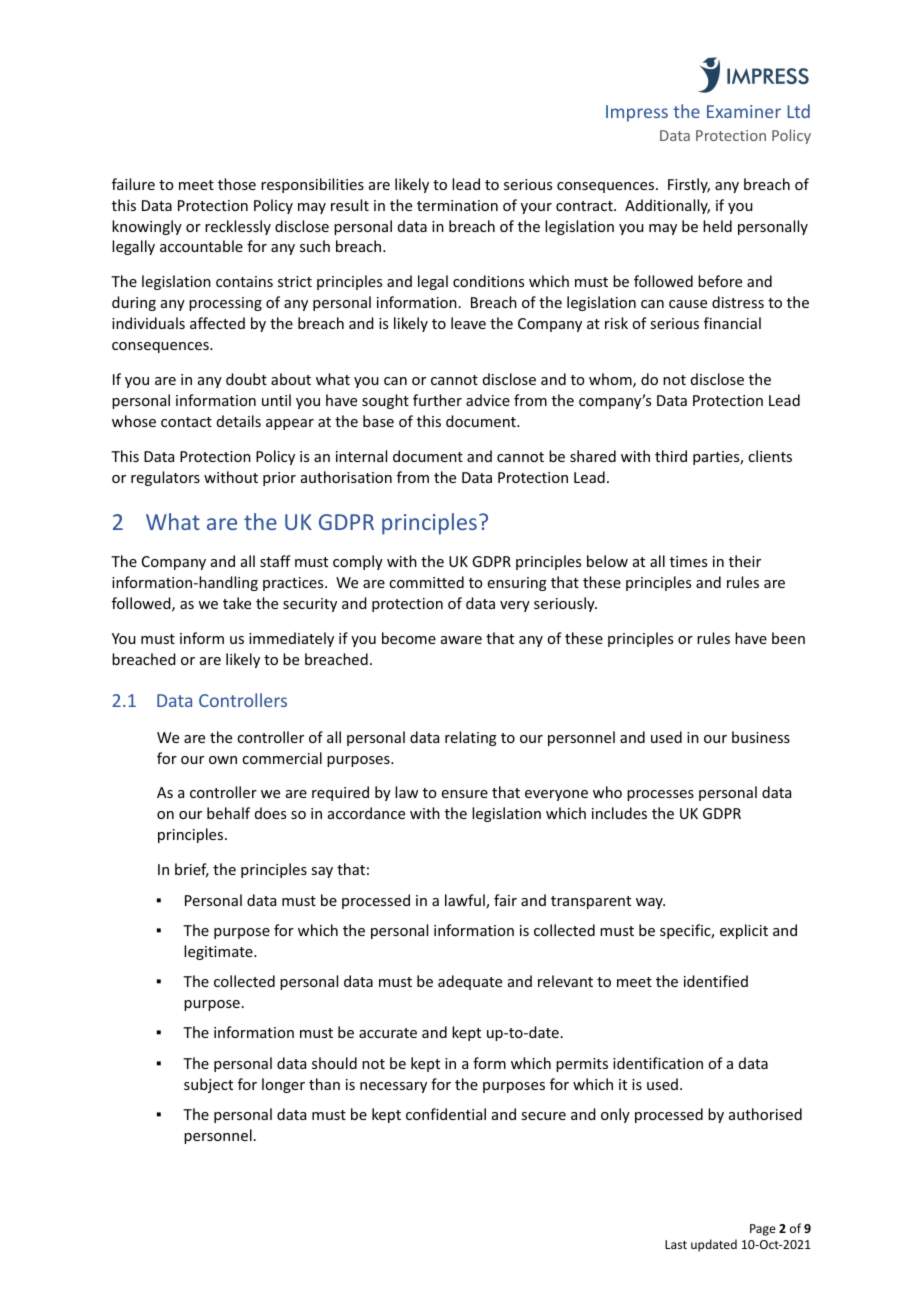 The height and width of the image is (1307, 924). What do you see at coordinates (208, 1085) in the image?
I see `subject` at bounding box center [208, 1085].
